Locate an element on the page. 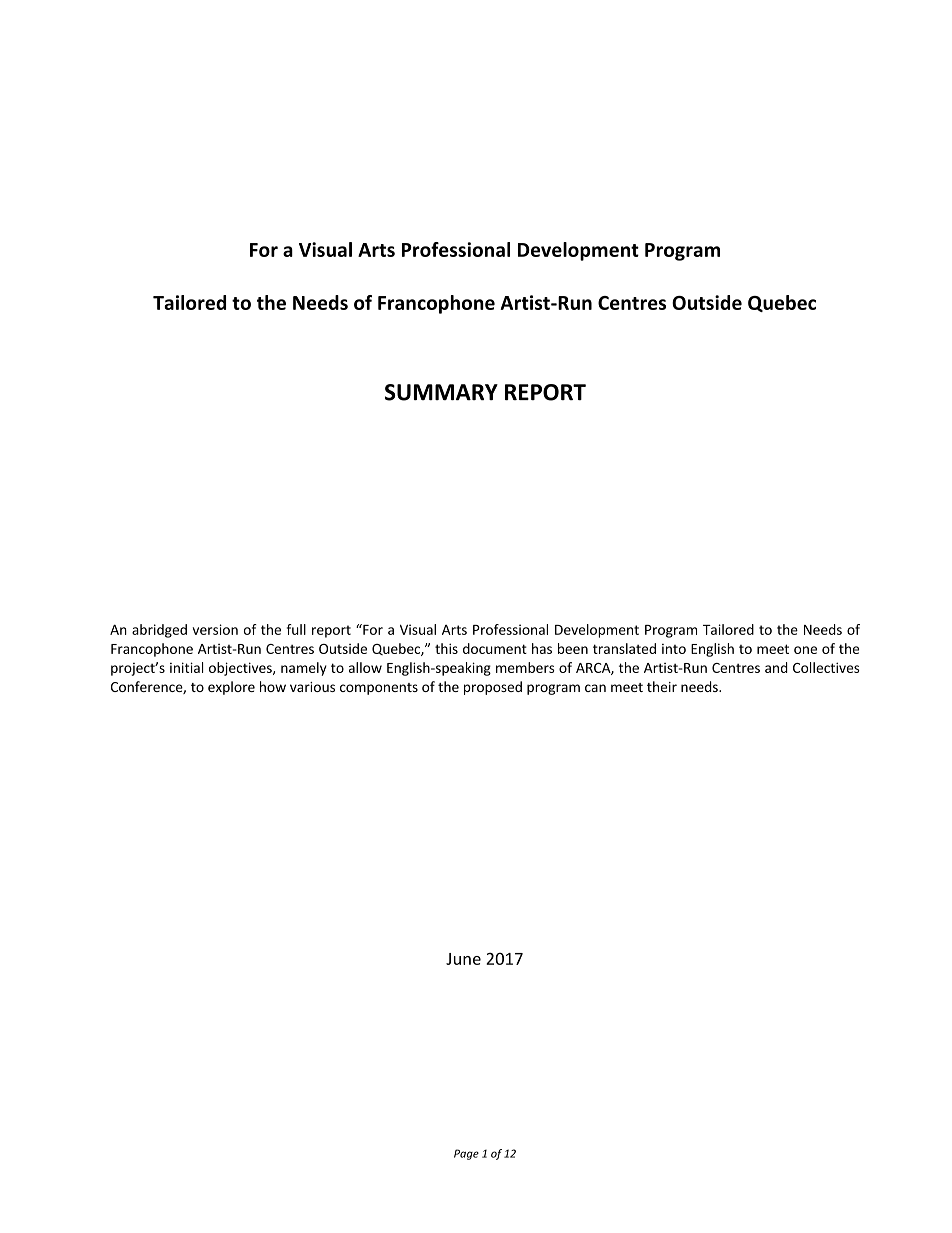 Image resolution: width=952 pixels, height=1233 pixels. explore is located at coordinates (231, 688).
